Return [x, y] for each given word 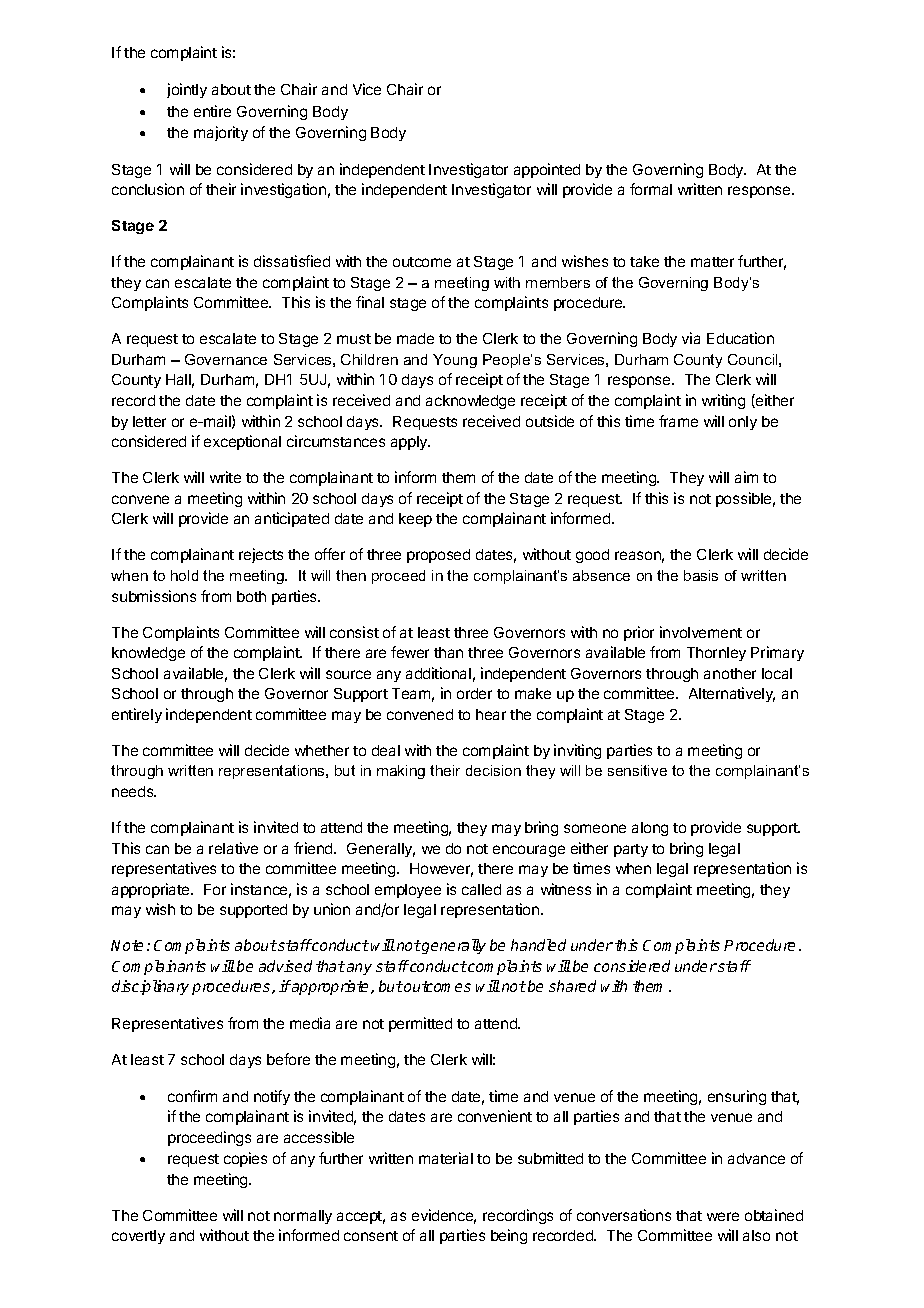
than [448, 652]
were [723, 1216]
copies [245, 1159]
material [446, 1158]
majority [221, 133]
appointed [547, 170]
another [730, 673]
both [251, 596]
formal [651, 189]
